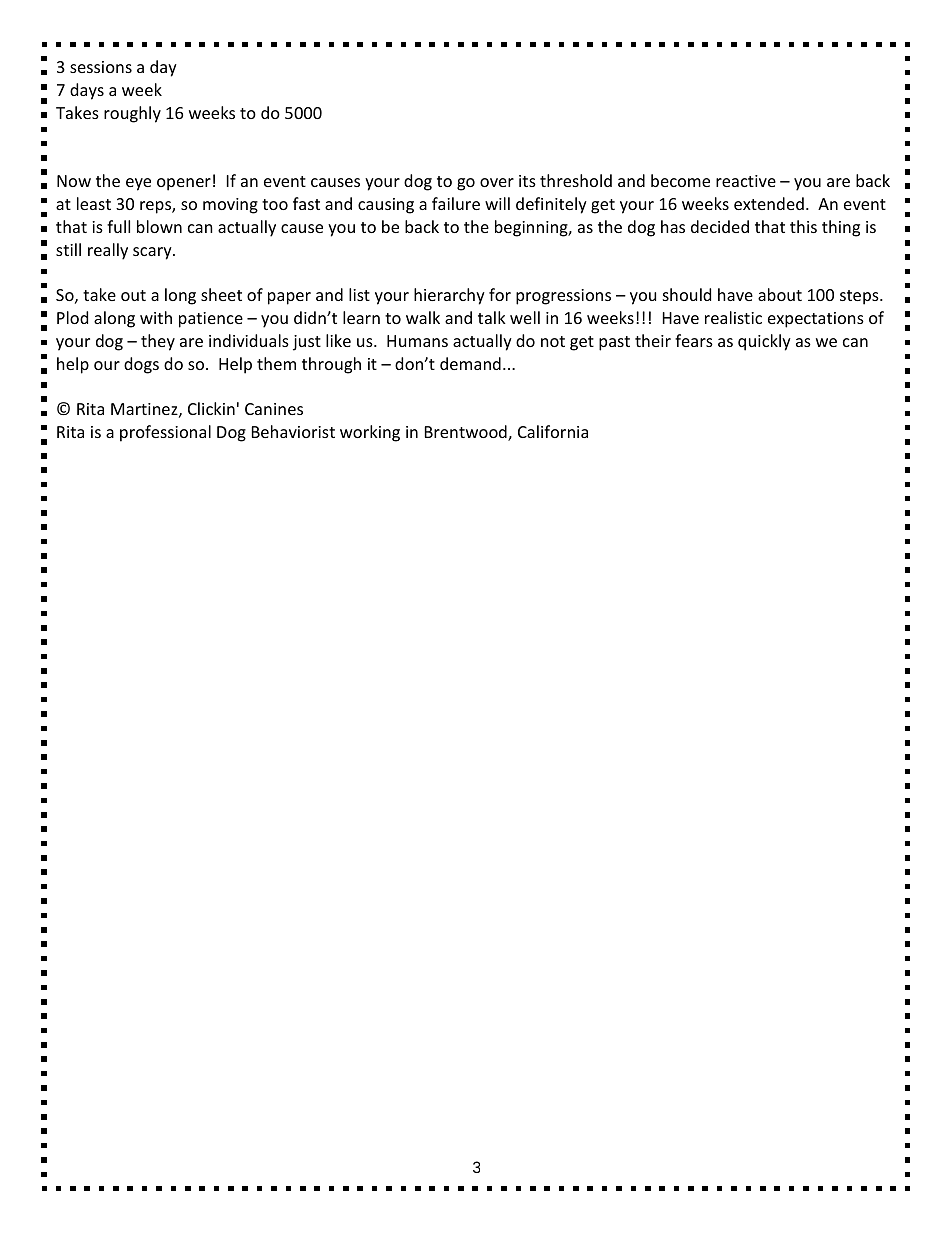 The width and height of the image is (952, 1233). I want to click on professional, so click(165, 433).
